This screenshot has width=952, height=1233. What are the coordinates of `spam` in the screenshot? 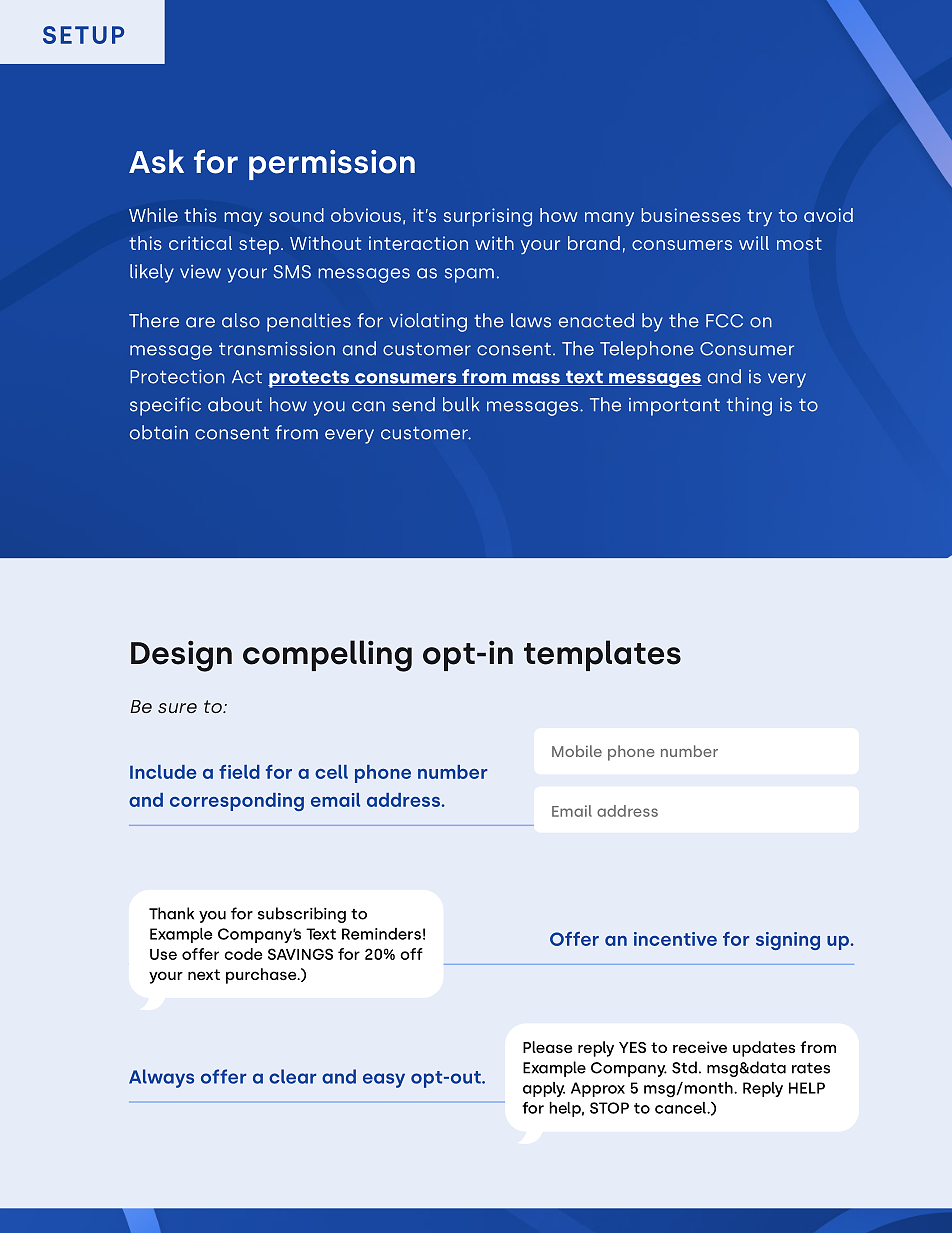 It's located at (469, 275).
